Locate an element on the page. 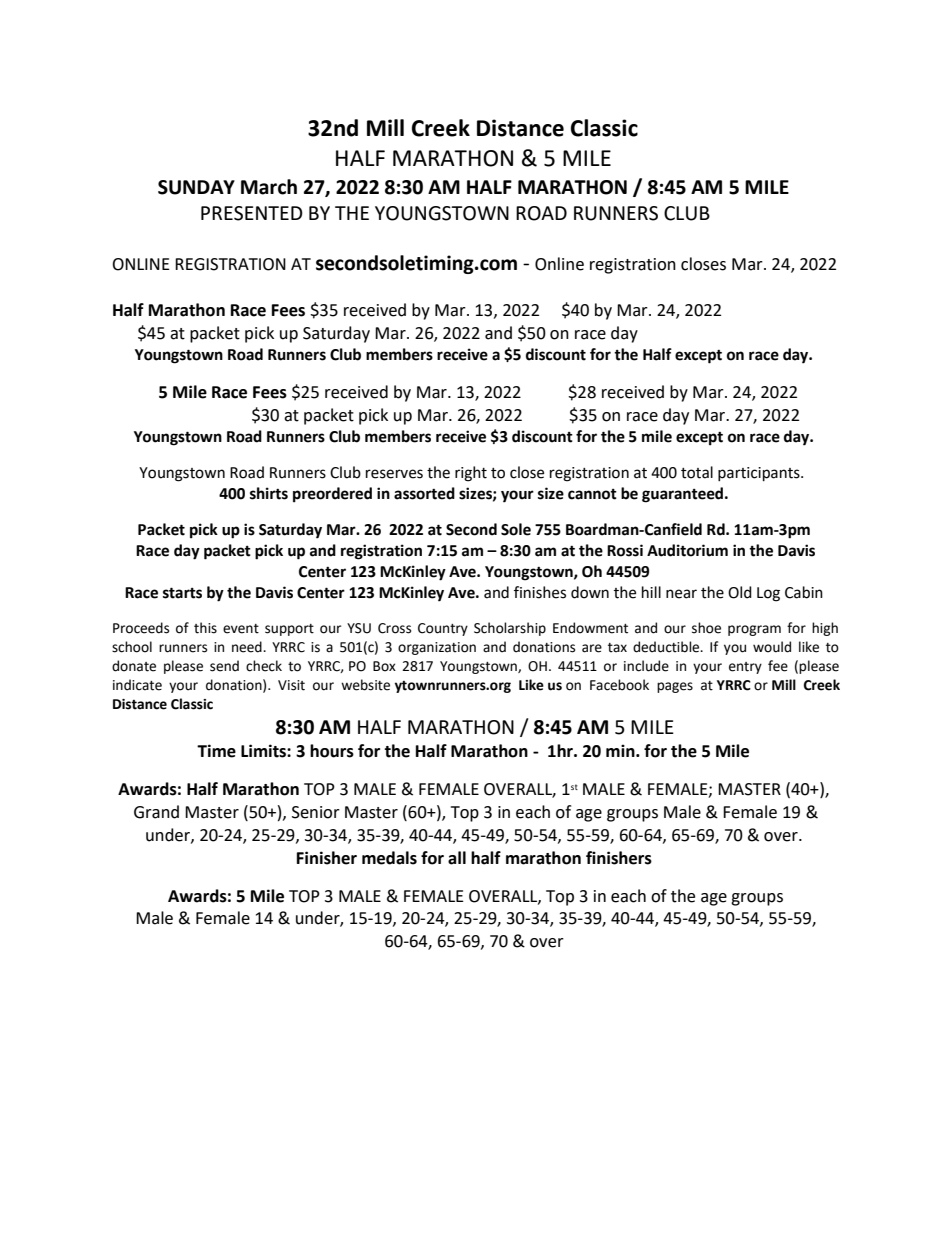  Time is located at coordinates (216, 751).
